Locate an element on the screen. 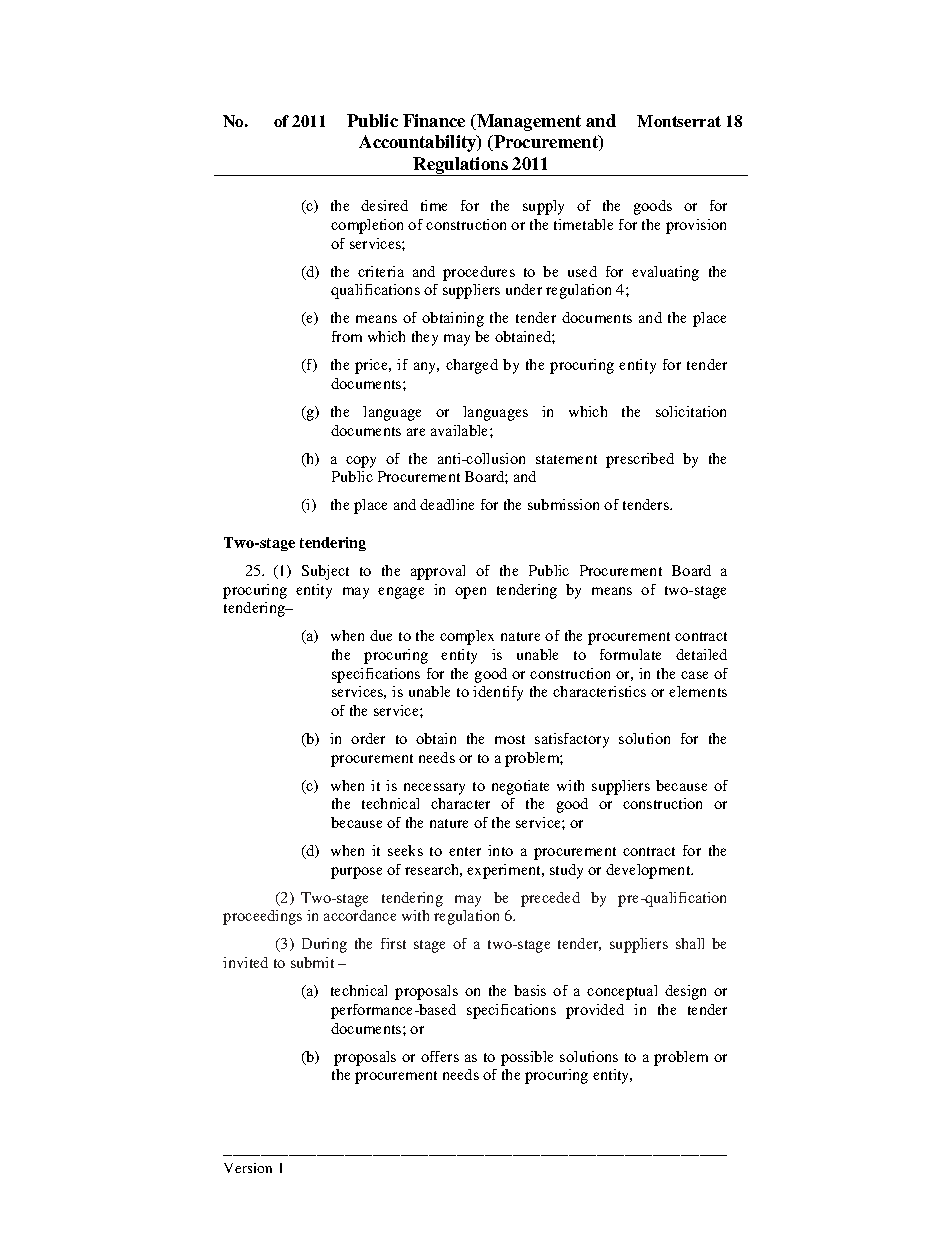  Version is located at coordinates (248, 1168).
